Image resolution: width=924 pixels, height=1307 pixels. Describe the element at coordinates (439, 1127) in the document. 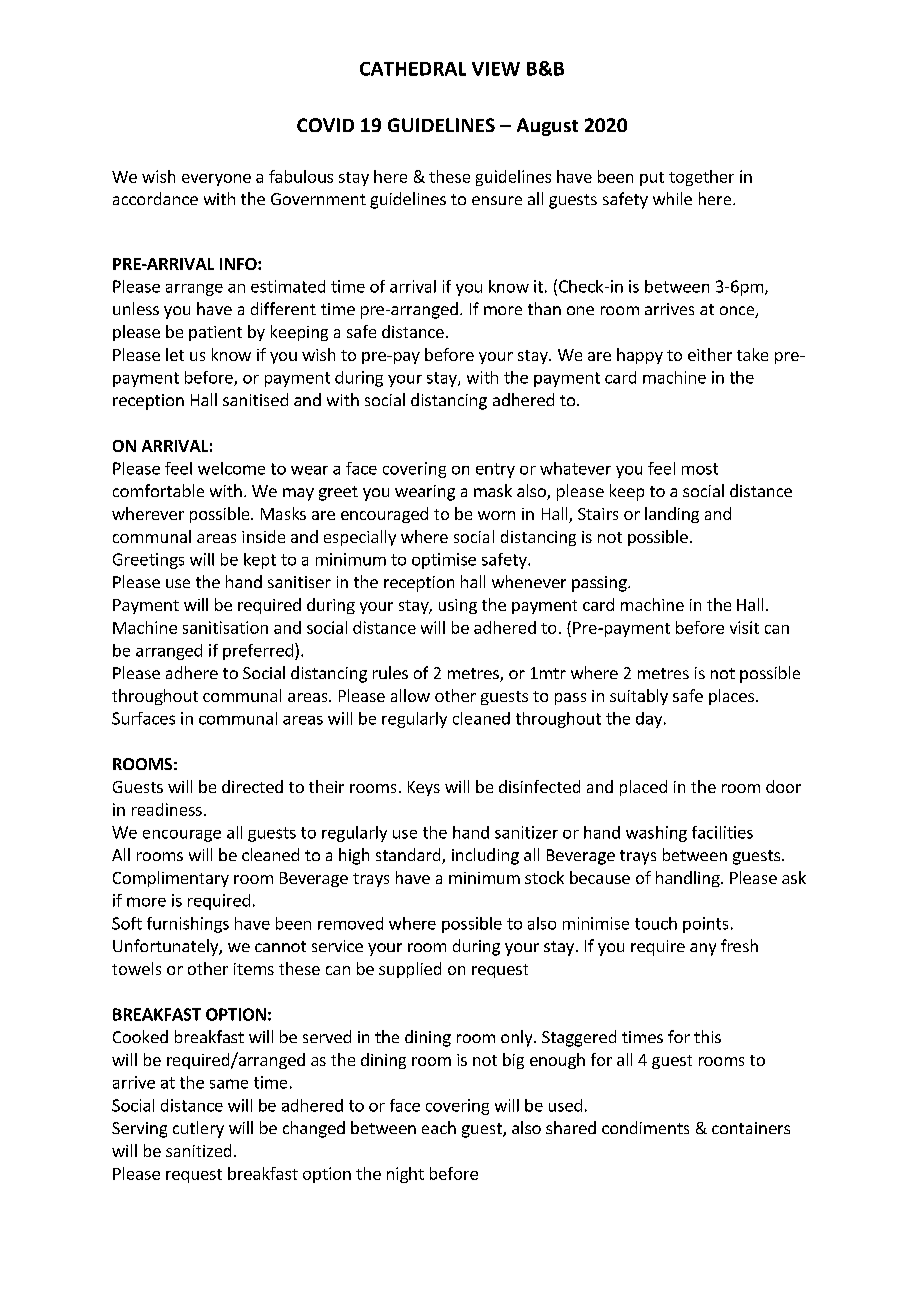

I see `each` at that location.
